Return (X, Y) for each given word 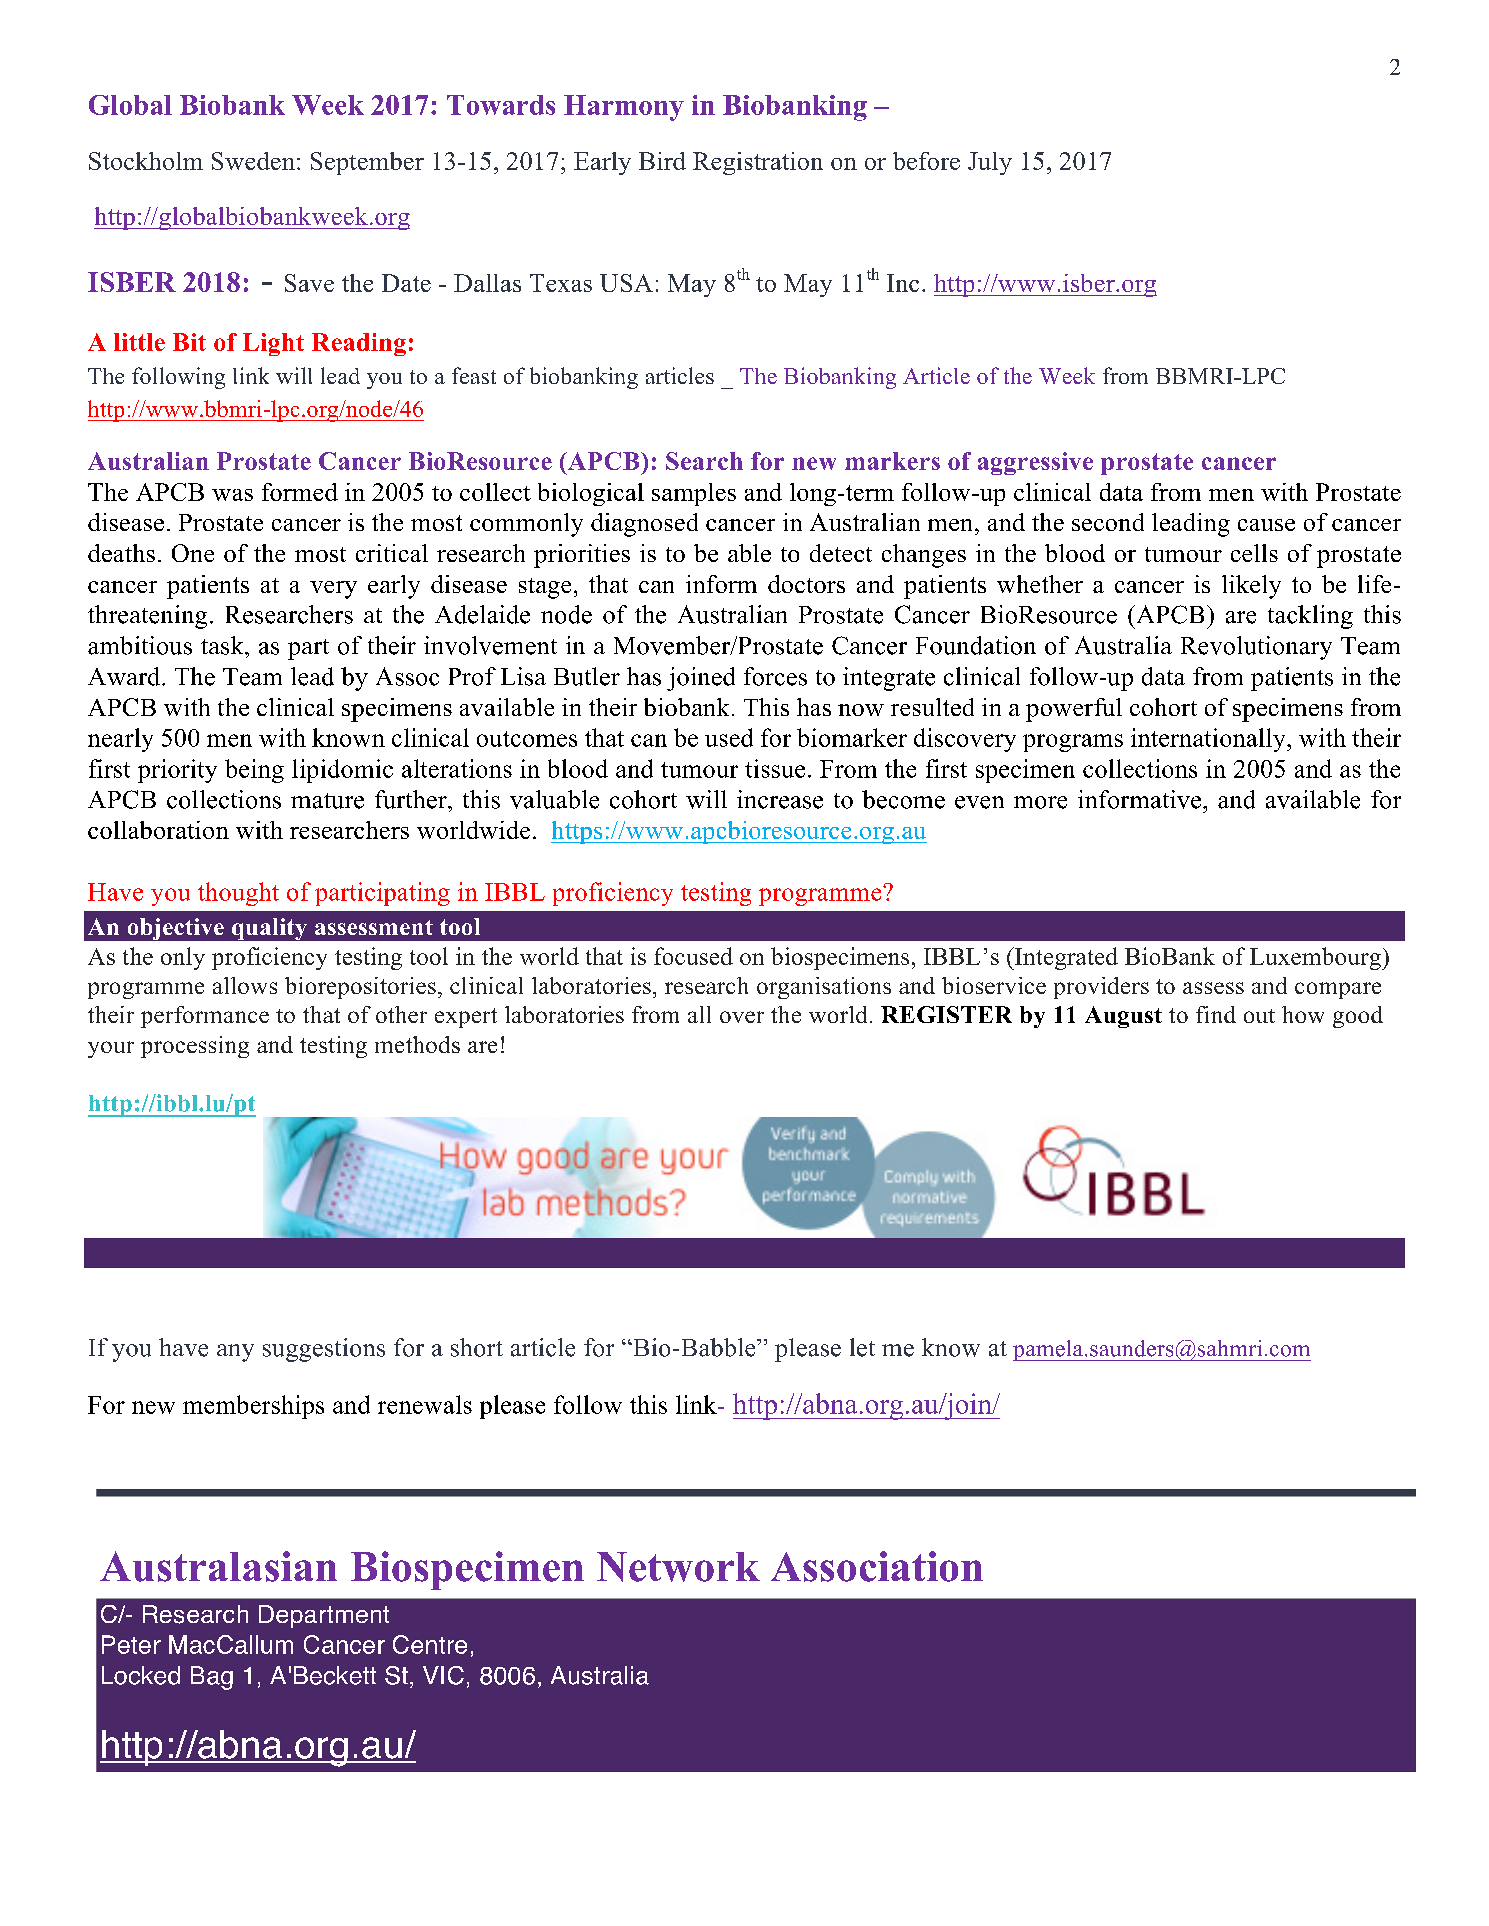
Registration (758, 163)
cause (1266, 525)
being (254, 771)
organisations (824, 988)
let (862, 1347)
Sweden (253, 161)
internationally (1209, 740)
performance (205, 1017)
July (990, 163)
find (1216, 1014)
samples (694, 494)
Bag (212, 1678)
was (232, 495)
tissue (775, 768)
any (235, 1353)
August (1123, 1017)
